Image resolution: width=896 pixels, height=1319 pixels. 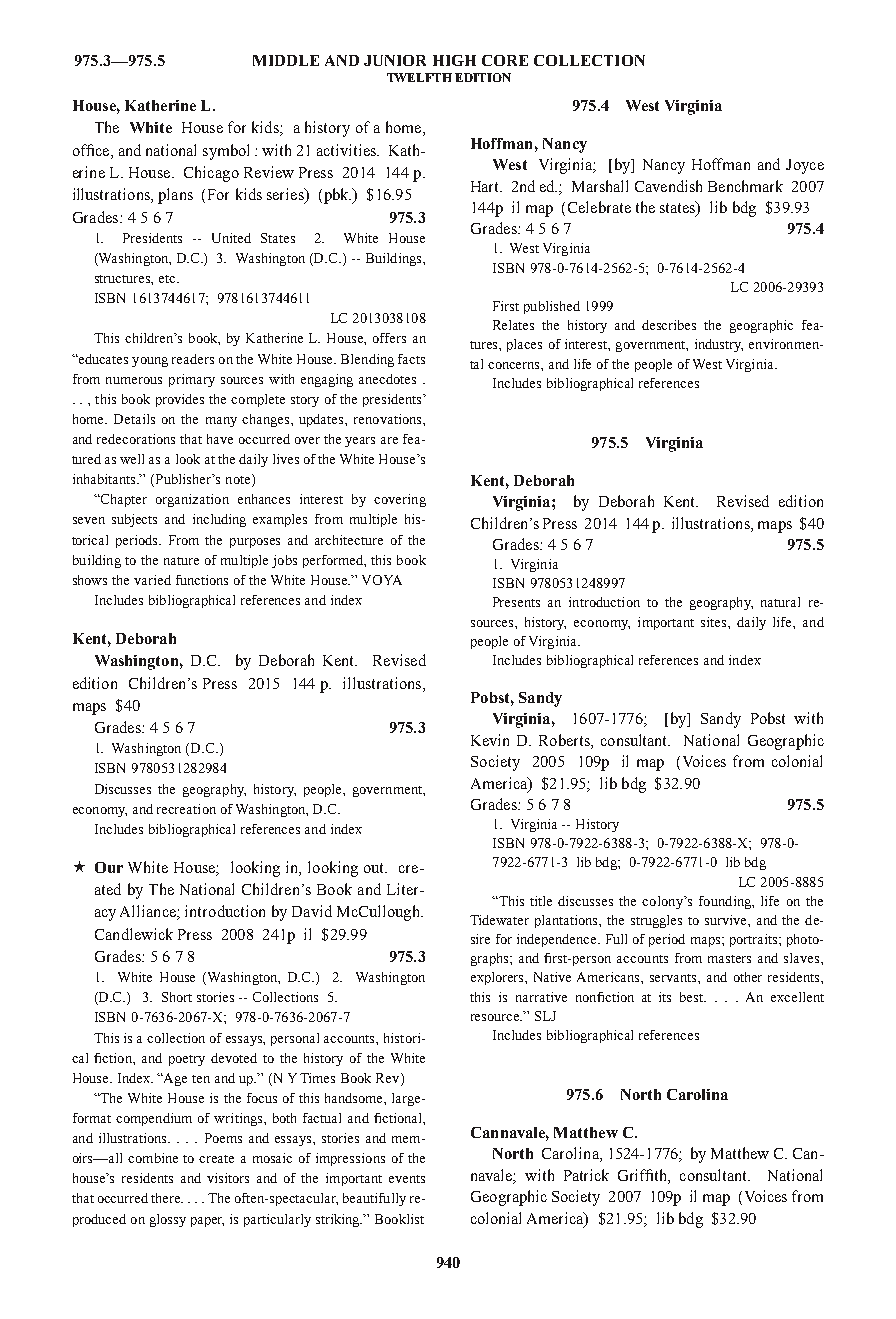 I want to click on etc, so click(x=168, y=279).
